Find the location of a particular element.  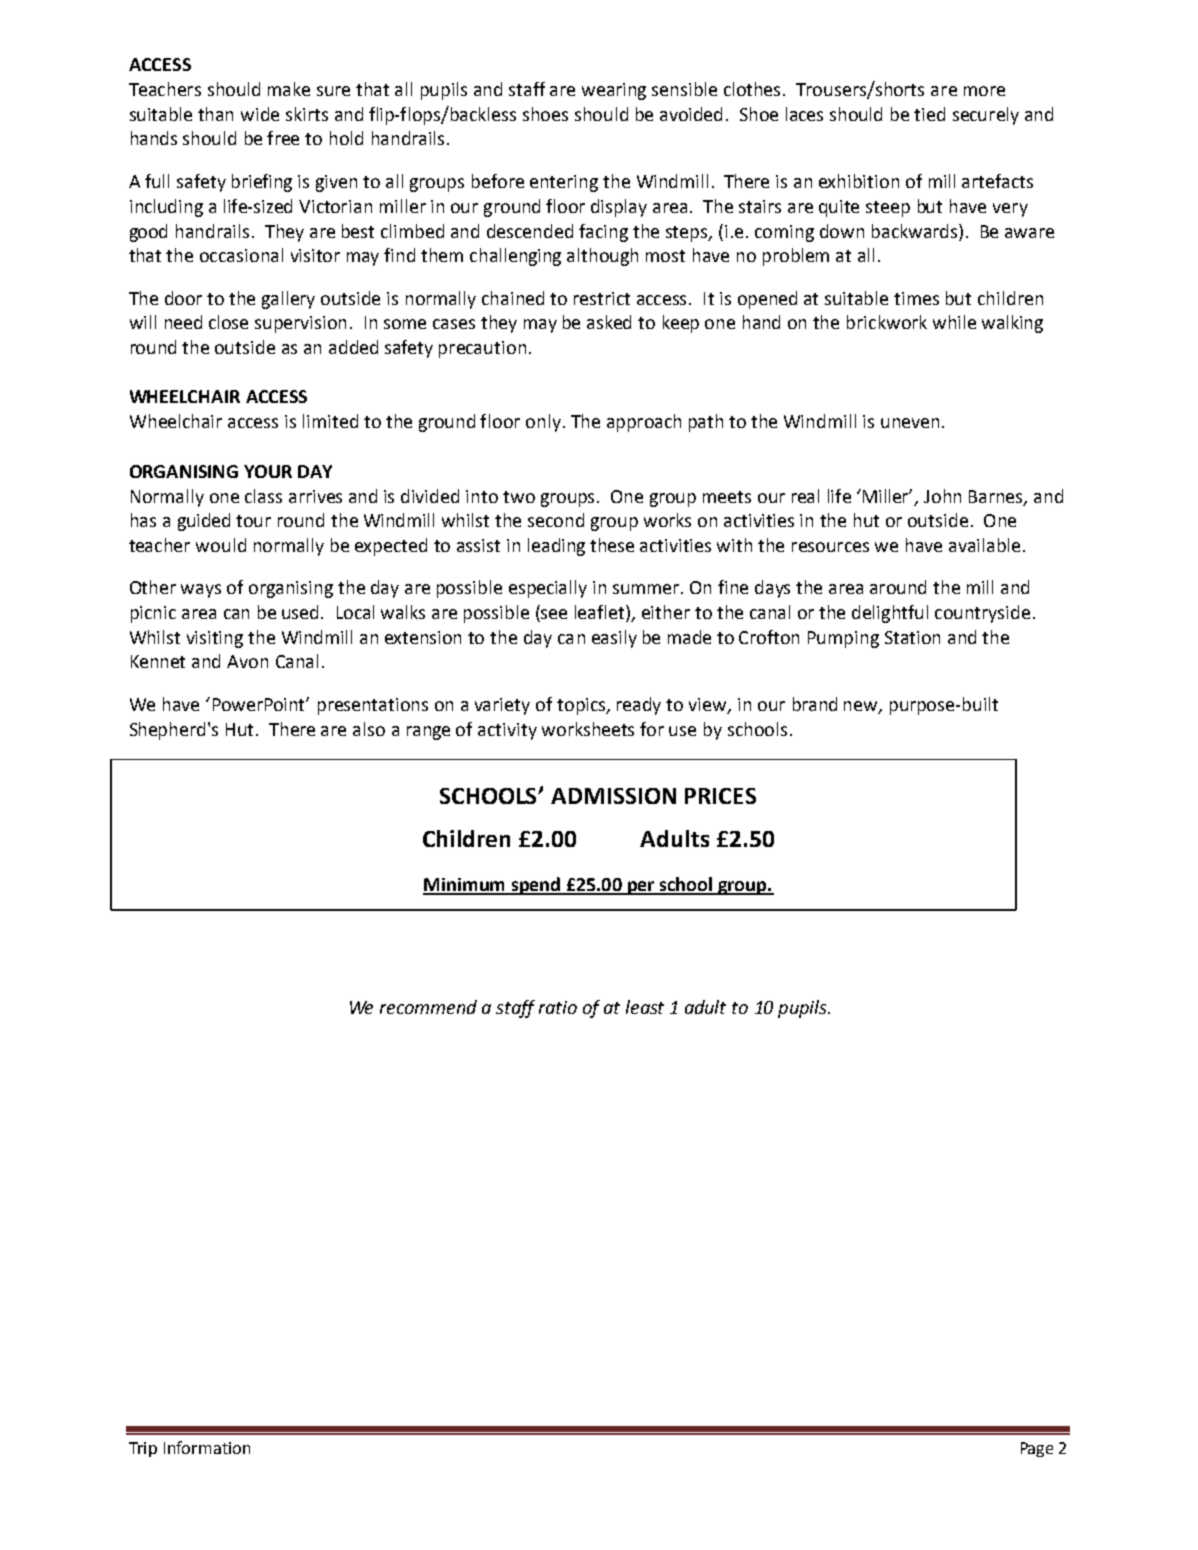

recommend is located at coordinates (428, 1007).
